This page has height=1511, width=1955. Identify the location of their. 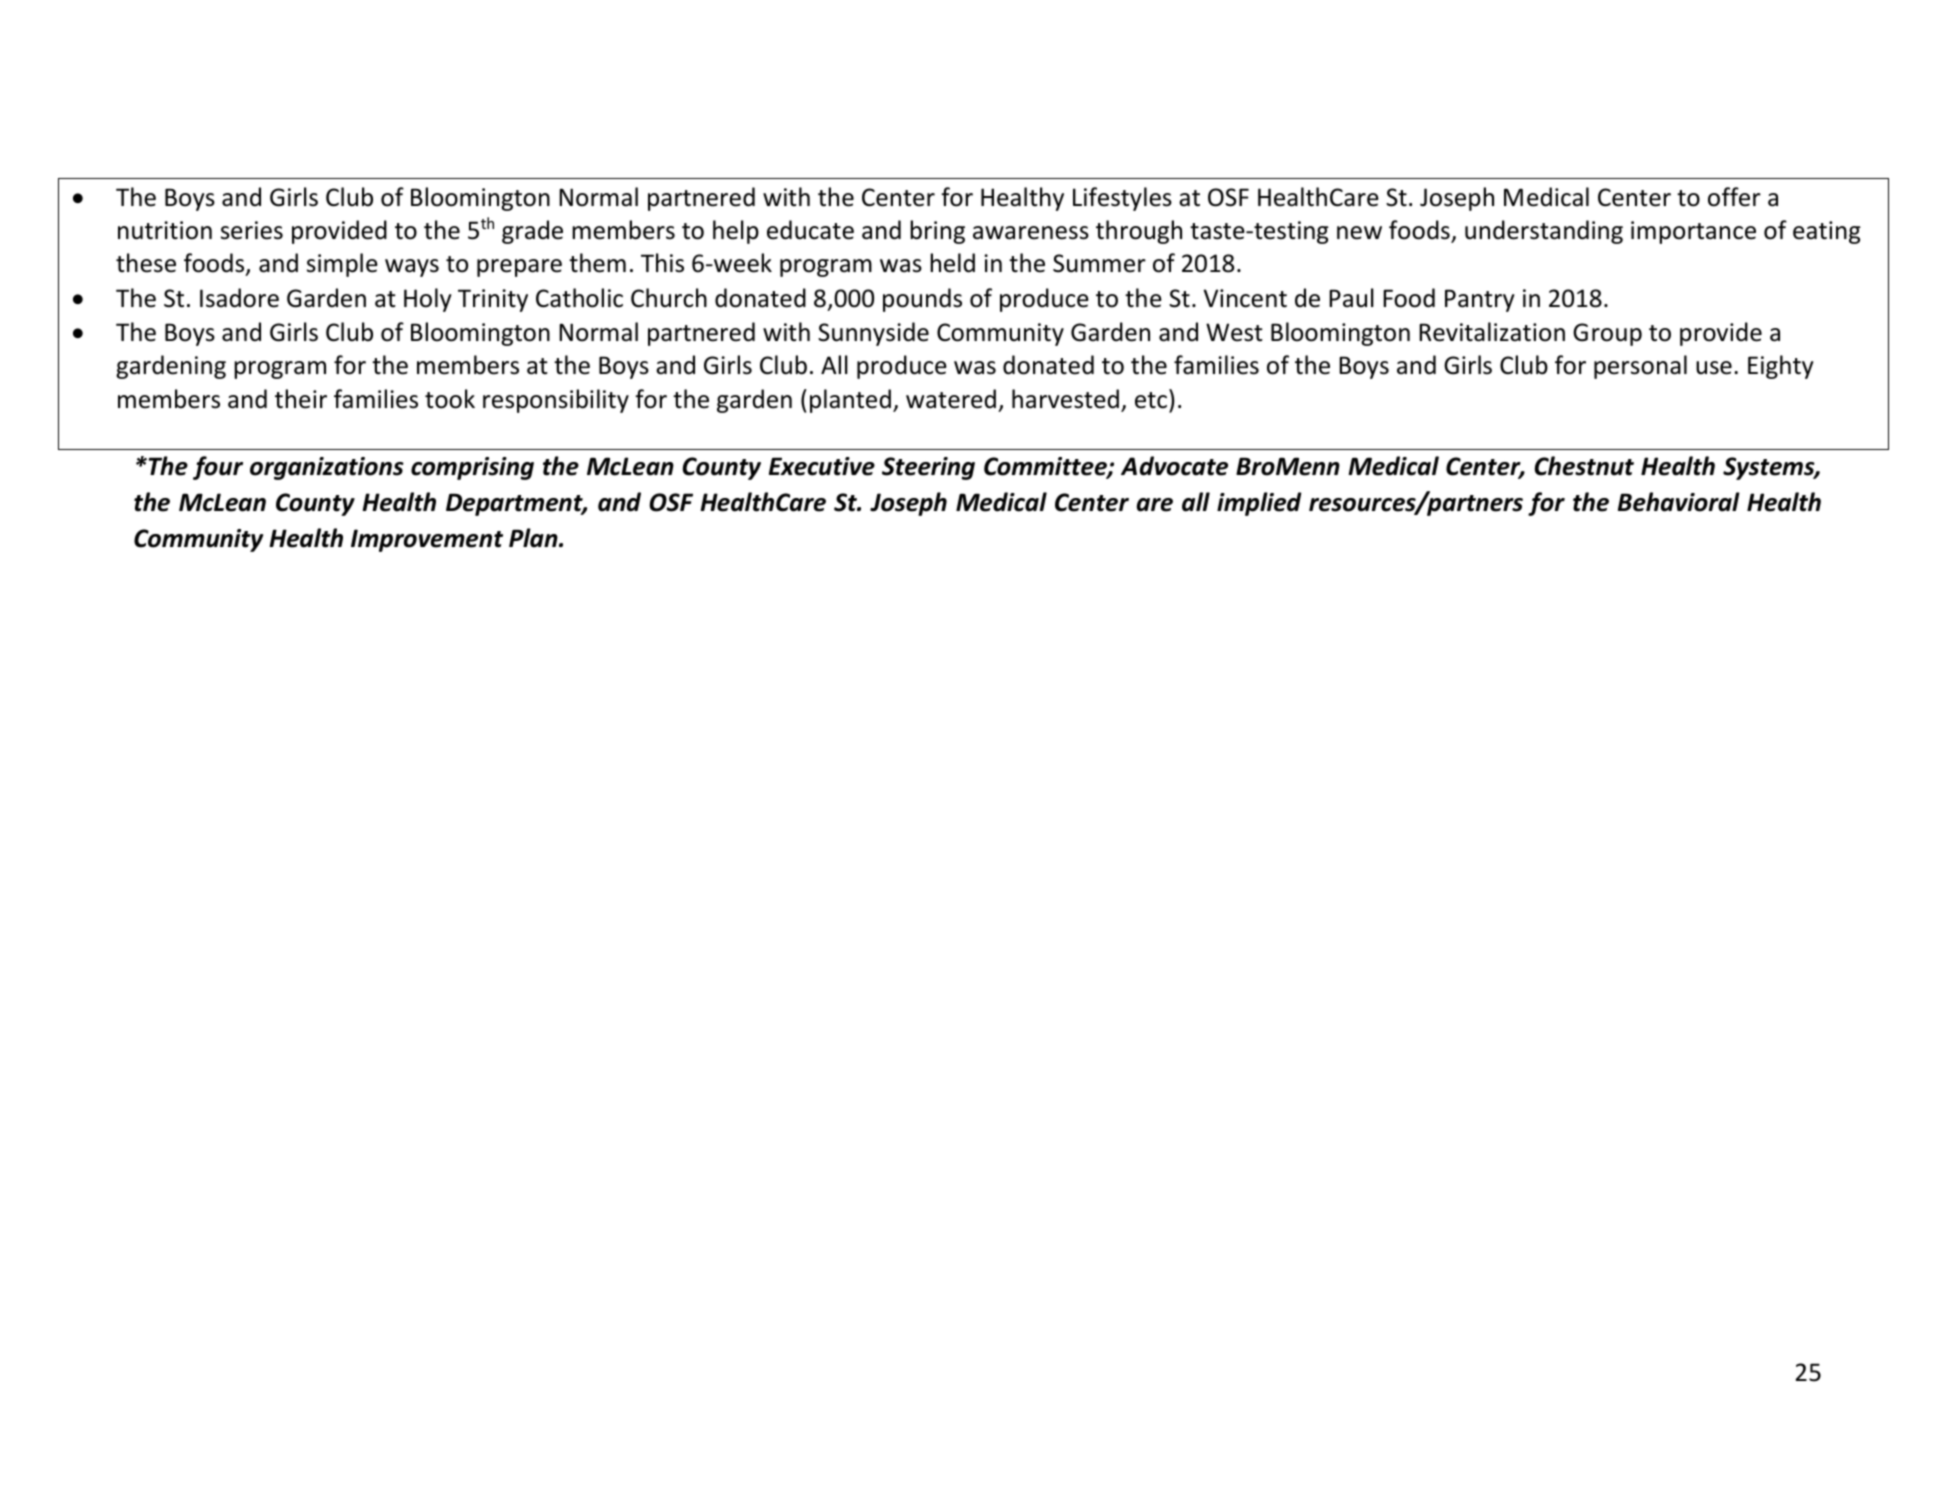
(301, 399).
